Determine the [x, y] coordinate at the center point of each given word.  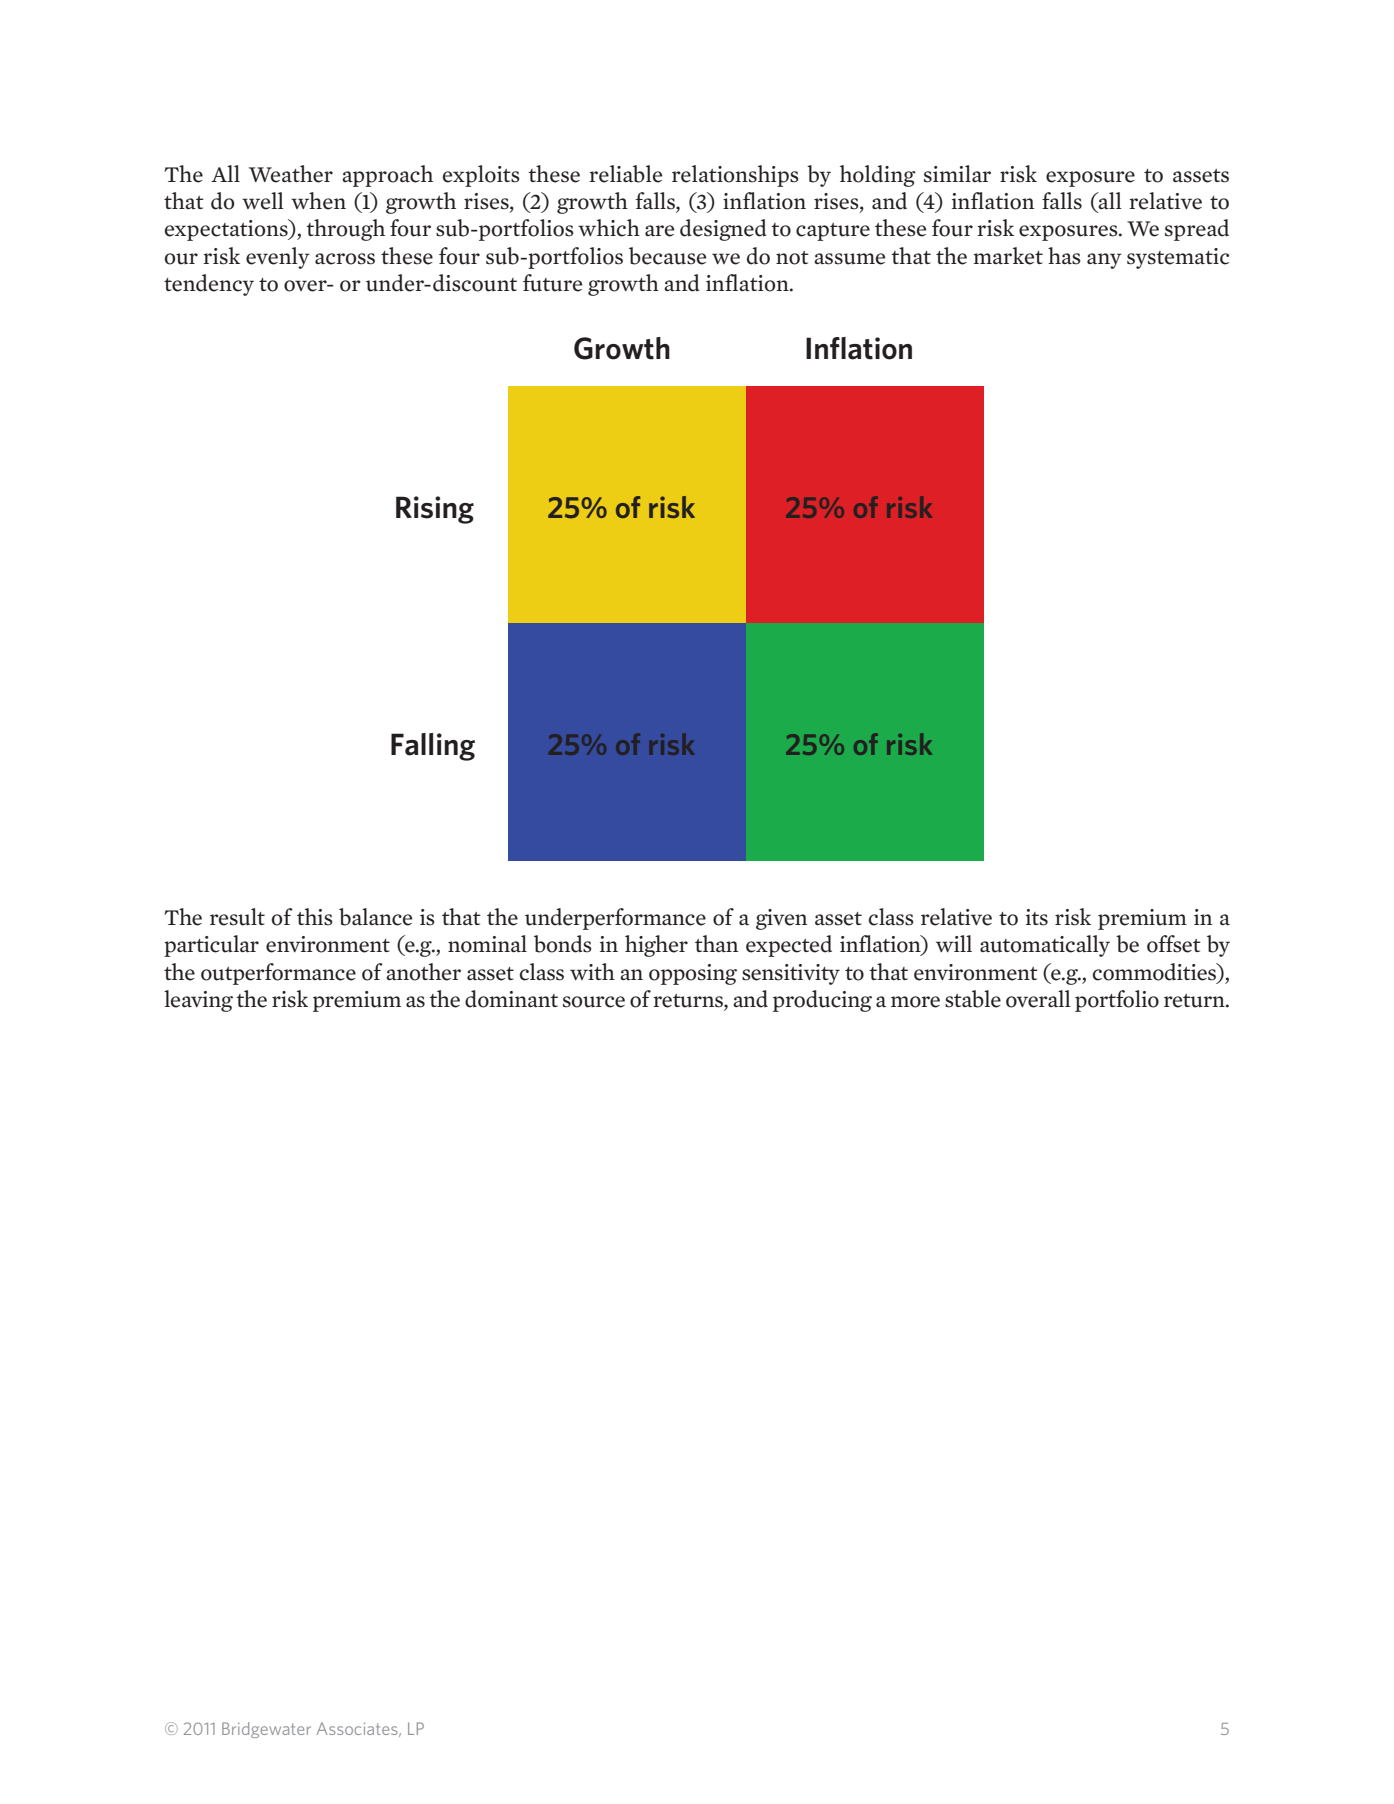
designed [723, 230]
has [1064, 256]
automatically [1045, 946]
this [315, 917]
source [594, 1002]
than [716, 944]
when [318, 201]
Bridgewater [266, 1730]
